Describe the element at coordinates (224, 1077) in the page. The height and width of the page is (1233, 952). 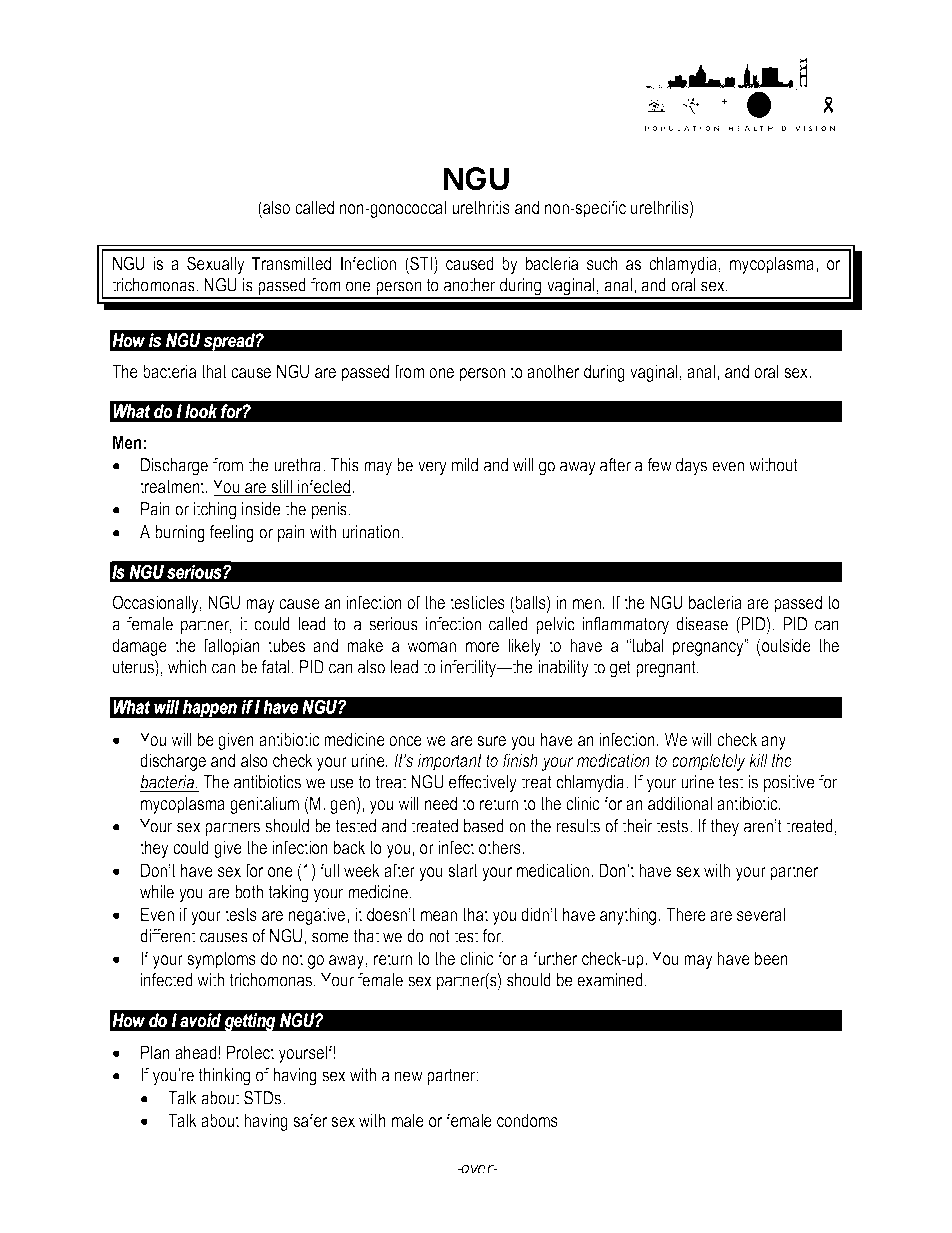
I see `thinking` at that location.
